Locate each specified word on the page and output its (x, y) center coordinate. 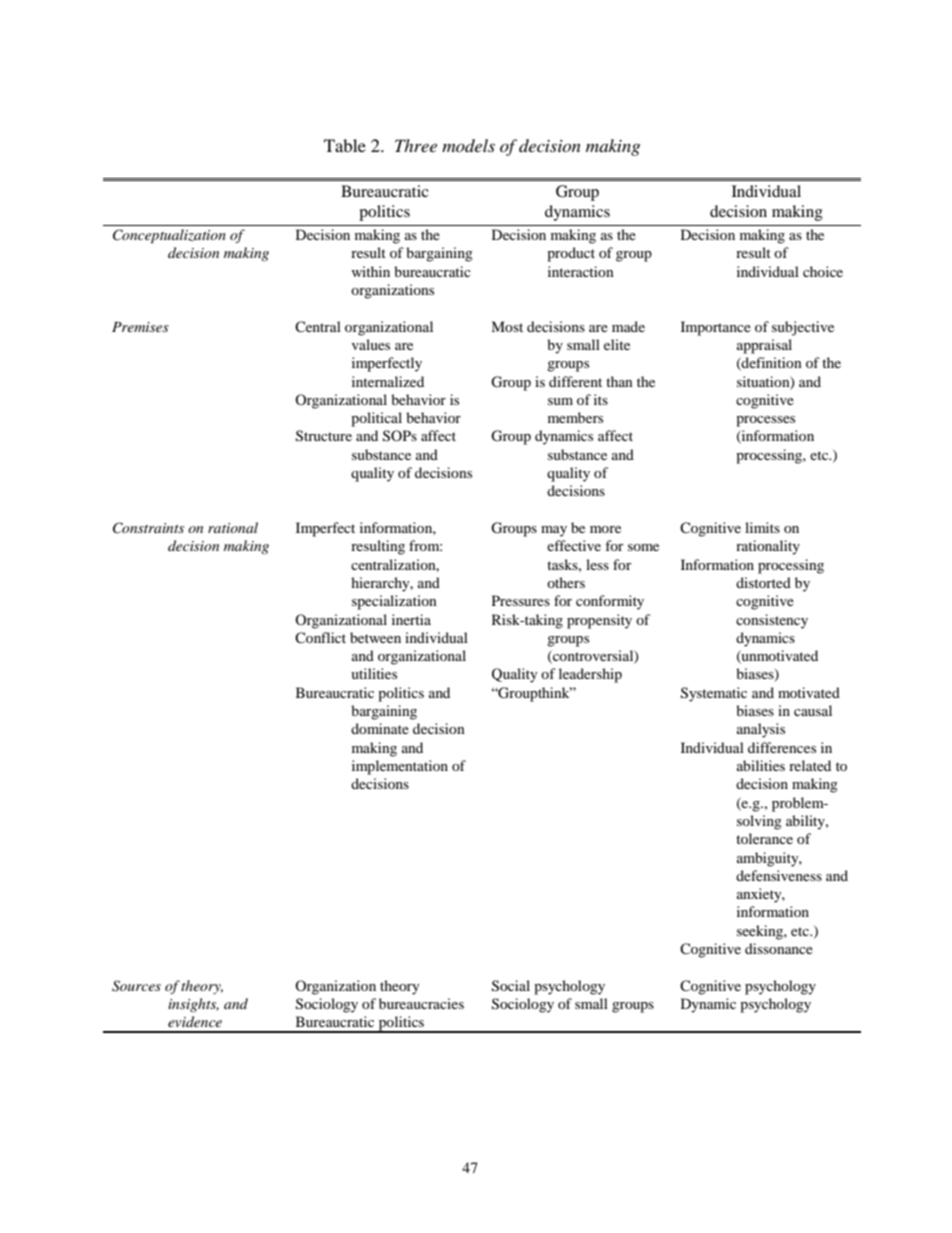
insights (193, 1005)
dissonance (779, 948)
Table (345, 145)
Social (511, 986)
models (468, 145)
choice (823, 271)
